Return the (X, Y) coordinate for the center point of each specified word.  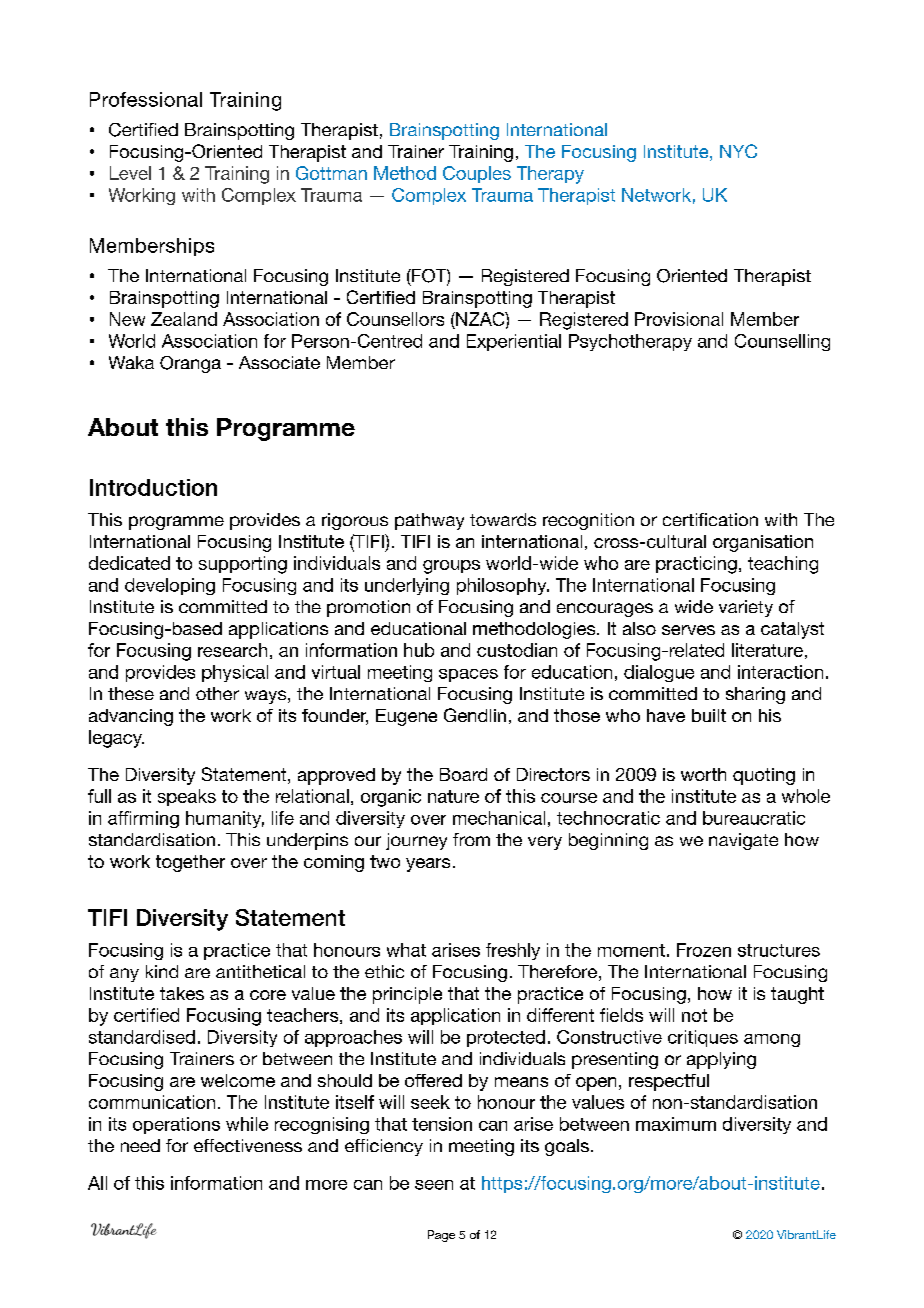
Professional (146, 99)
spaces (468, 675)
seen (434, 1185)
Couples (477, 174)
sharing (755, 695)
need (140, 1145)
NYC (738, 151)
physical (235, 673)
